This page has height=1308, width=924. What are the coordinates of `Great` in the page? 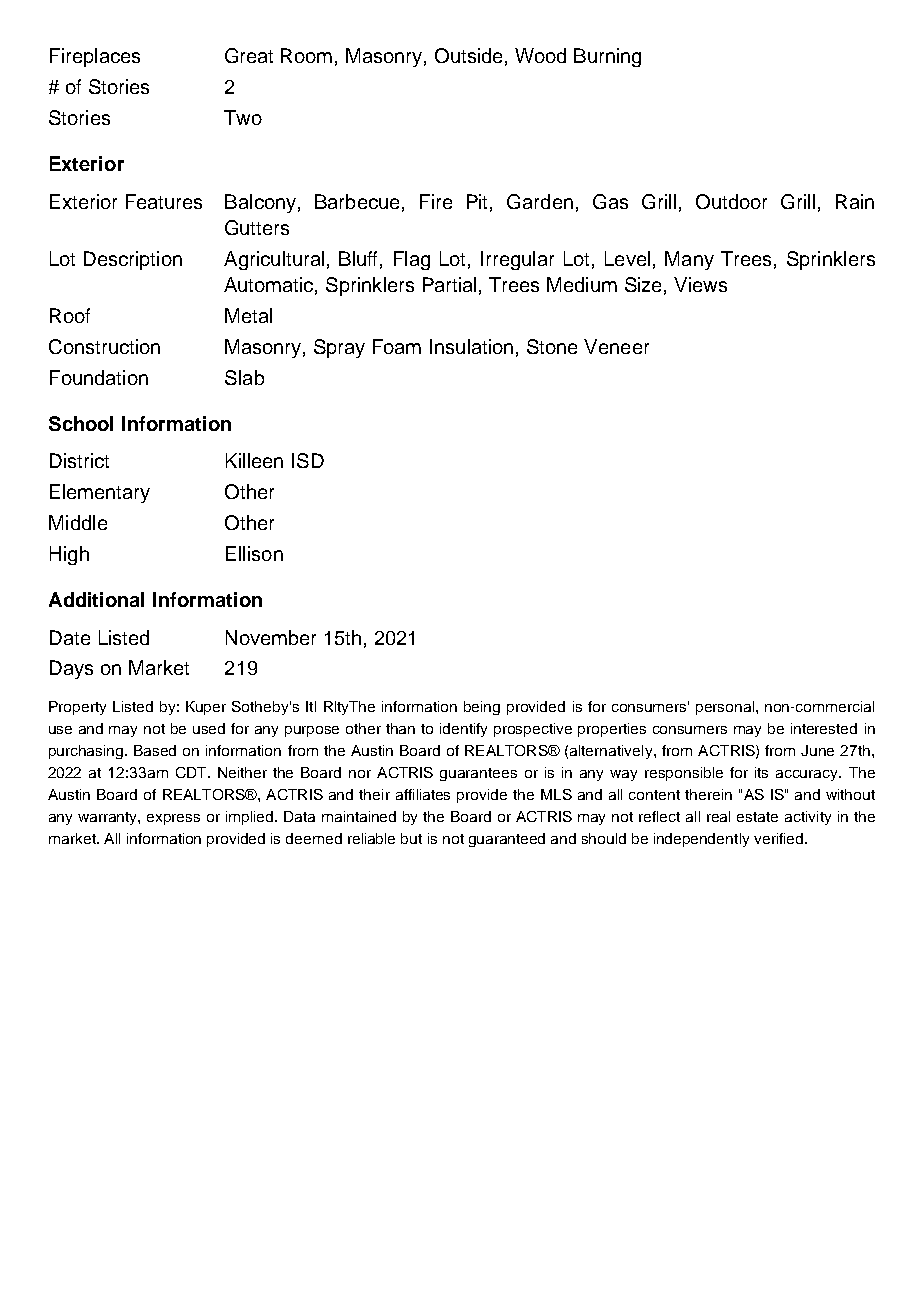 It's located at (249, 55).
